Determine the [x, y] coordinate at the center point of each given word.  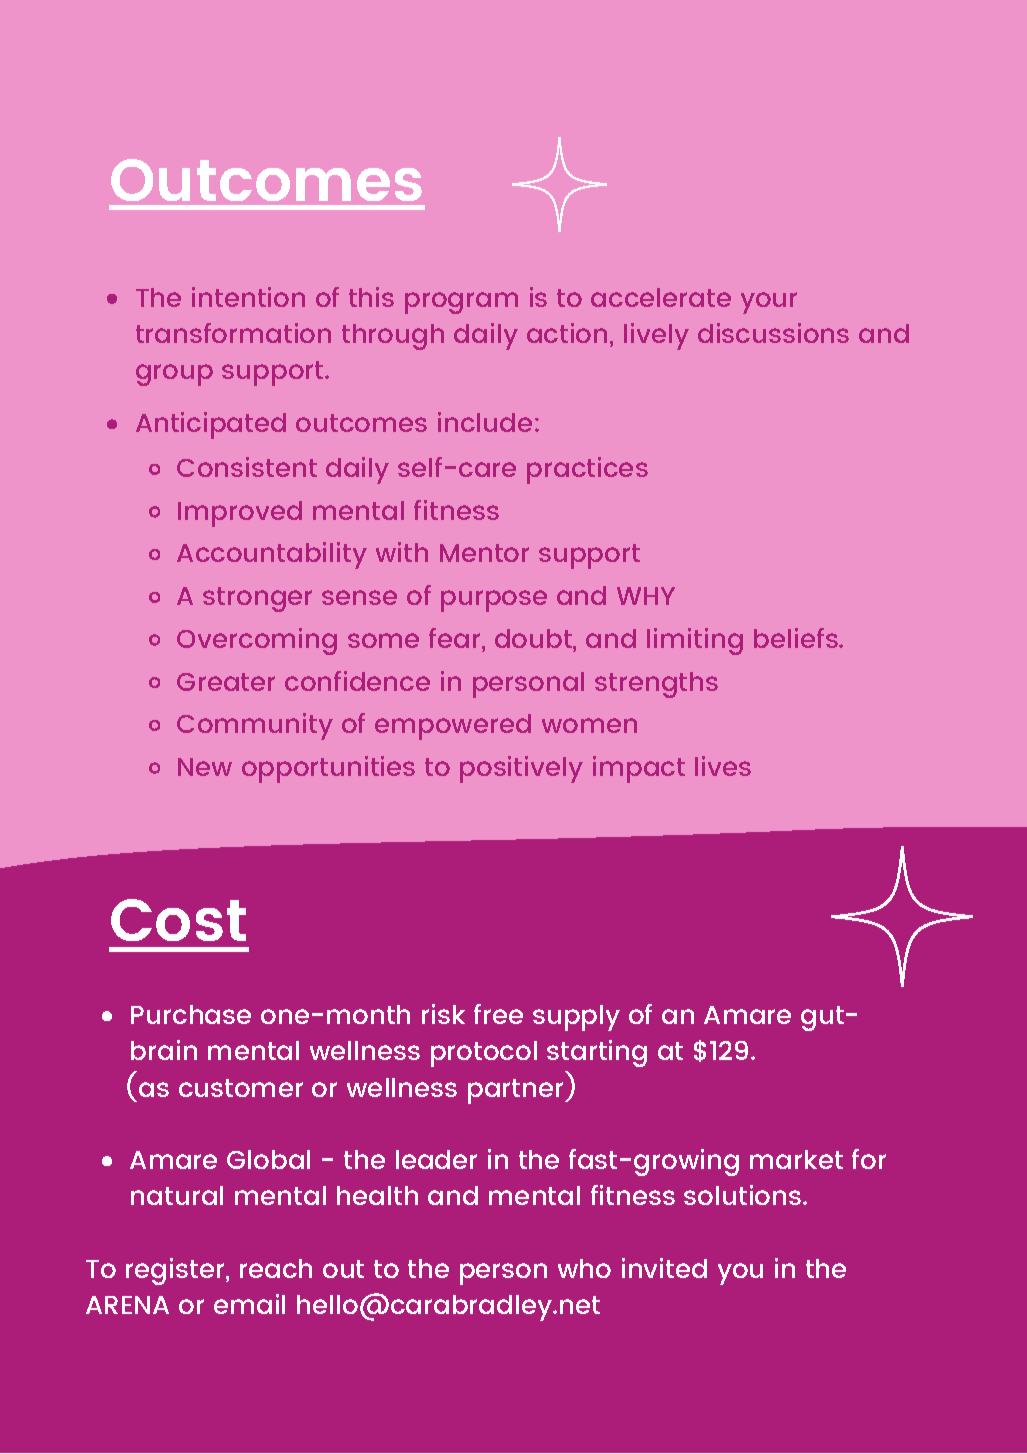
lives [723, 766]
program [461, 303]
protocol [484, 1054]
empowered [453, 727]
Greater [226, 682]
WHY [646, 596]
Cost [178, 920]
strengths [656, 685]
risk [443, 1014]
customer [241, 1088]
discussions [773, 333]
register [176, 1271]
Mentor [484, 553]
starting [597, 1053]
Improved [240, 514]
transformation [233, 333]
